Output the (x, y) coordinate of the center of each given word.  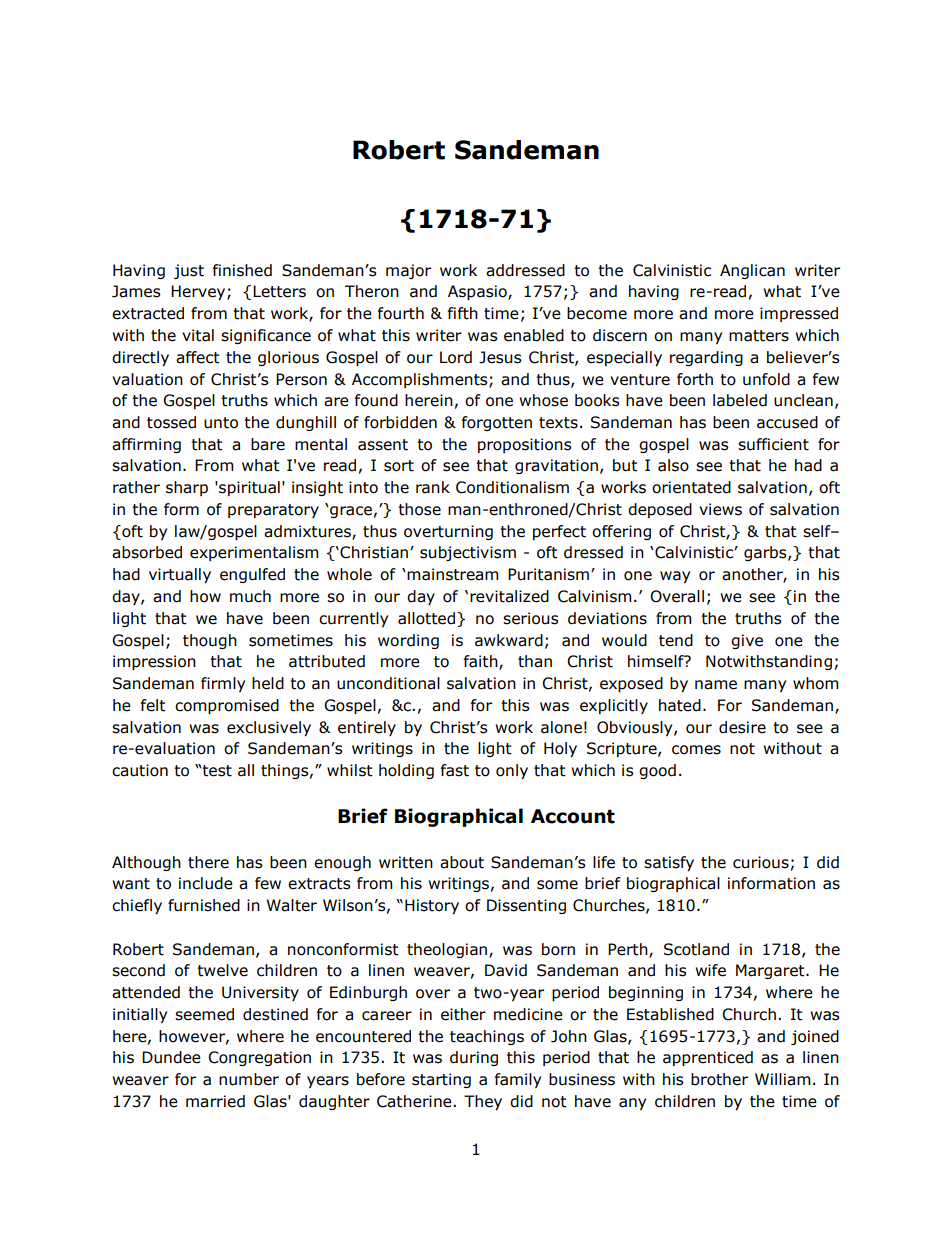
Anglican (752, 271)
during (474, 1058)
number (249, 1079)
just (189, 271)
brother (719, 1079)
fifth (463, 313)
